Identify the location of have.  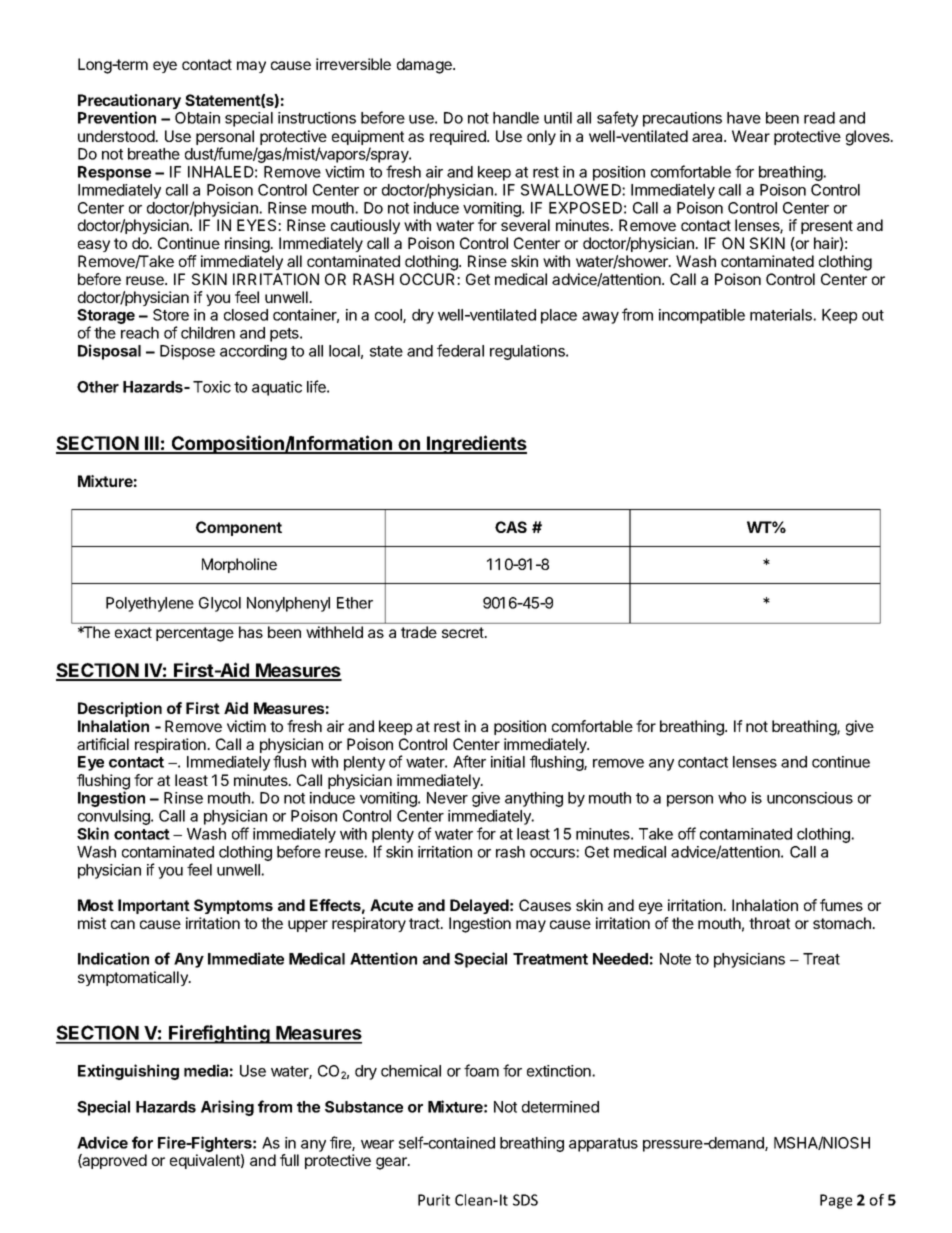
(744, 118).
